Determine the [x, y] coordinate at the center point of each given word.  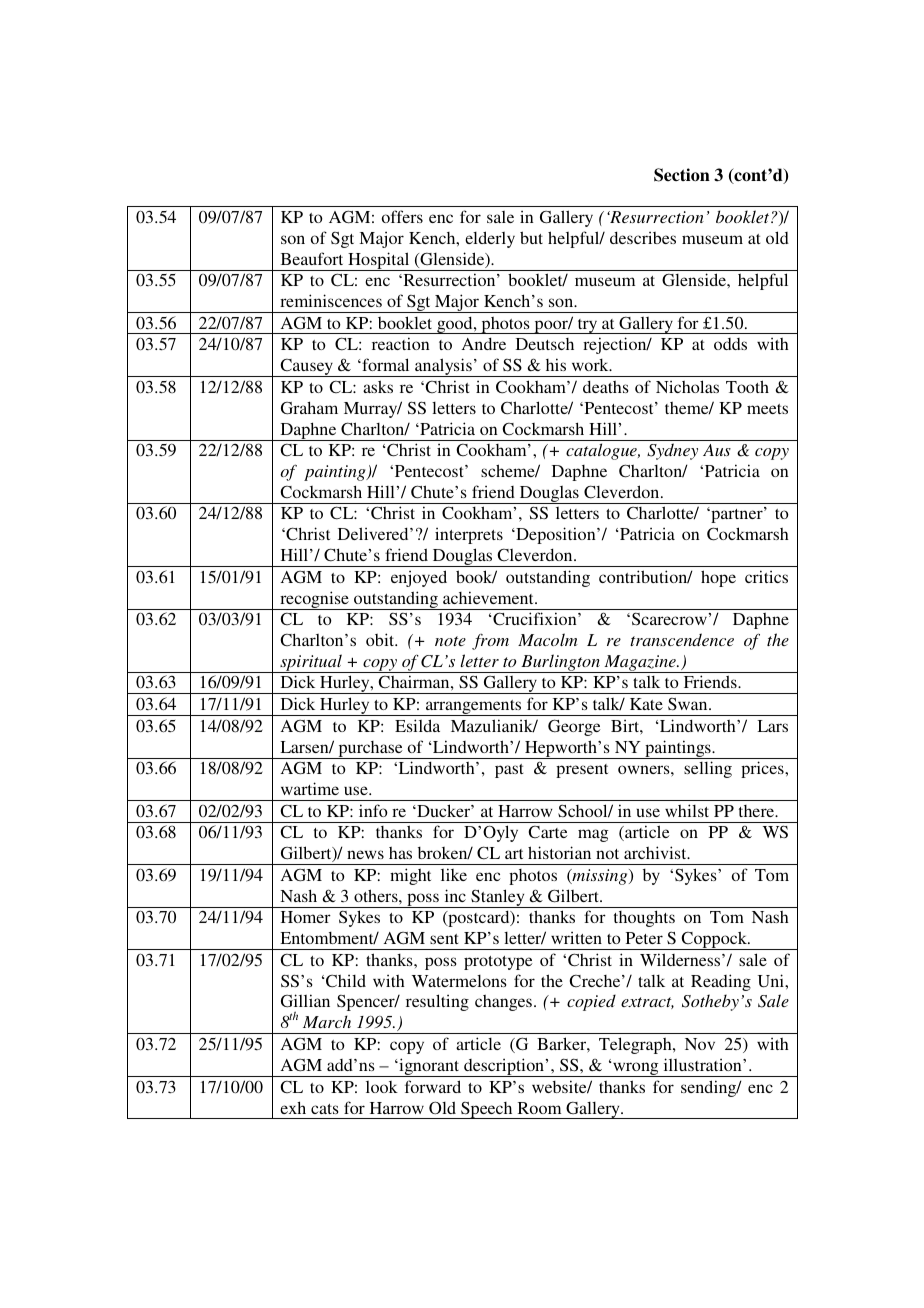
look [382, 1087]
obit [381, 639]
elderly [490, 239]
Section [682, 175]
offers [402, 216]
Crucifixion [535, 619]
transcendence [682, 639]
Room [539, 1108]
